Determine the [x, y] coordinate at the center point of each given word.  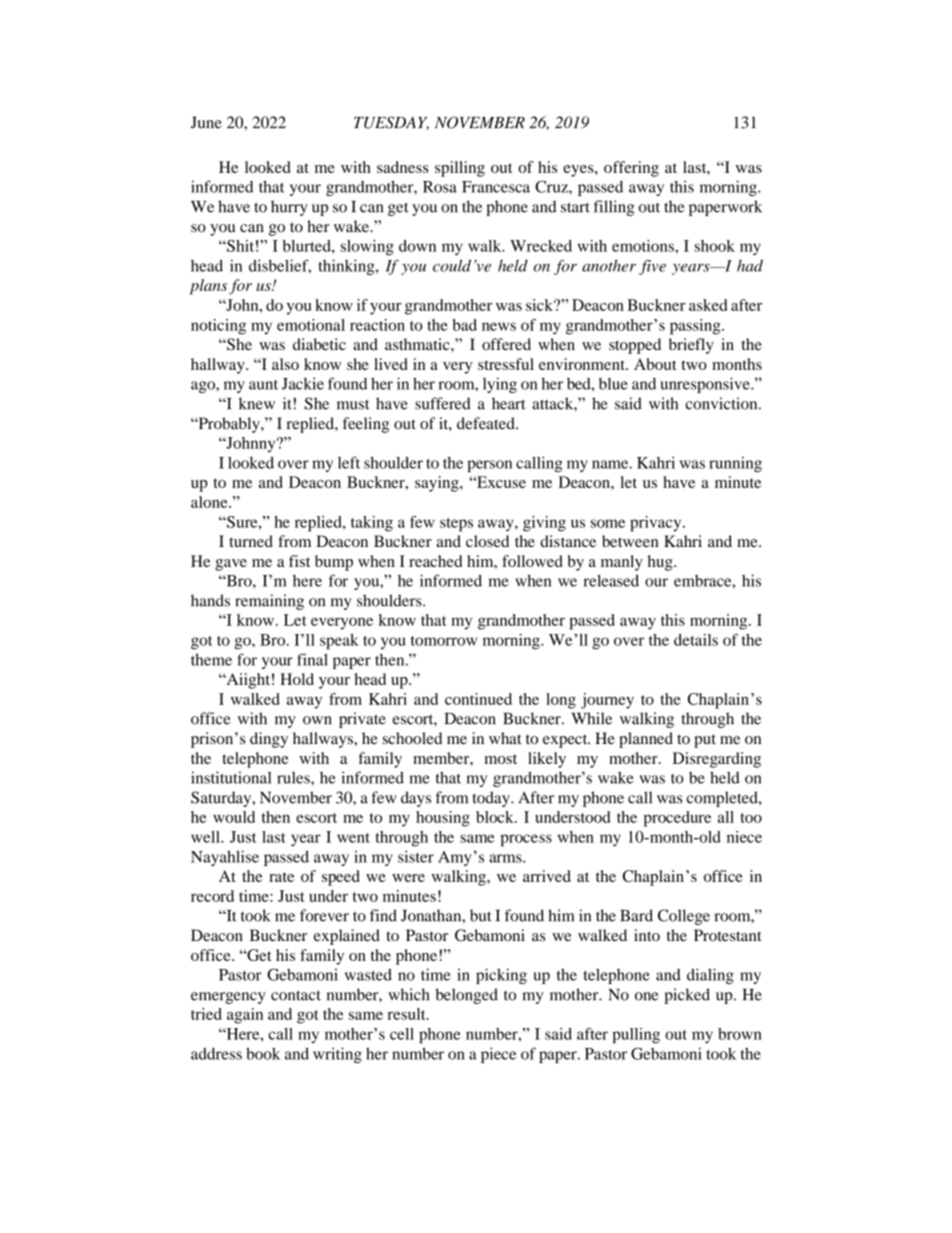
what [505, 738]
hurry [289, 208]
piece [498, 1055]
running [735, 464]
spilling [460, 169]
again [245, 1016]
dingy [269, 740]
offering [631, 169]
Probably [229, 425]
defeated [487, 423]
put [705, 741]
